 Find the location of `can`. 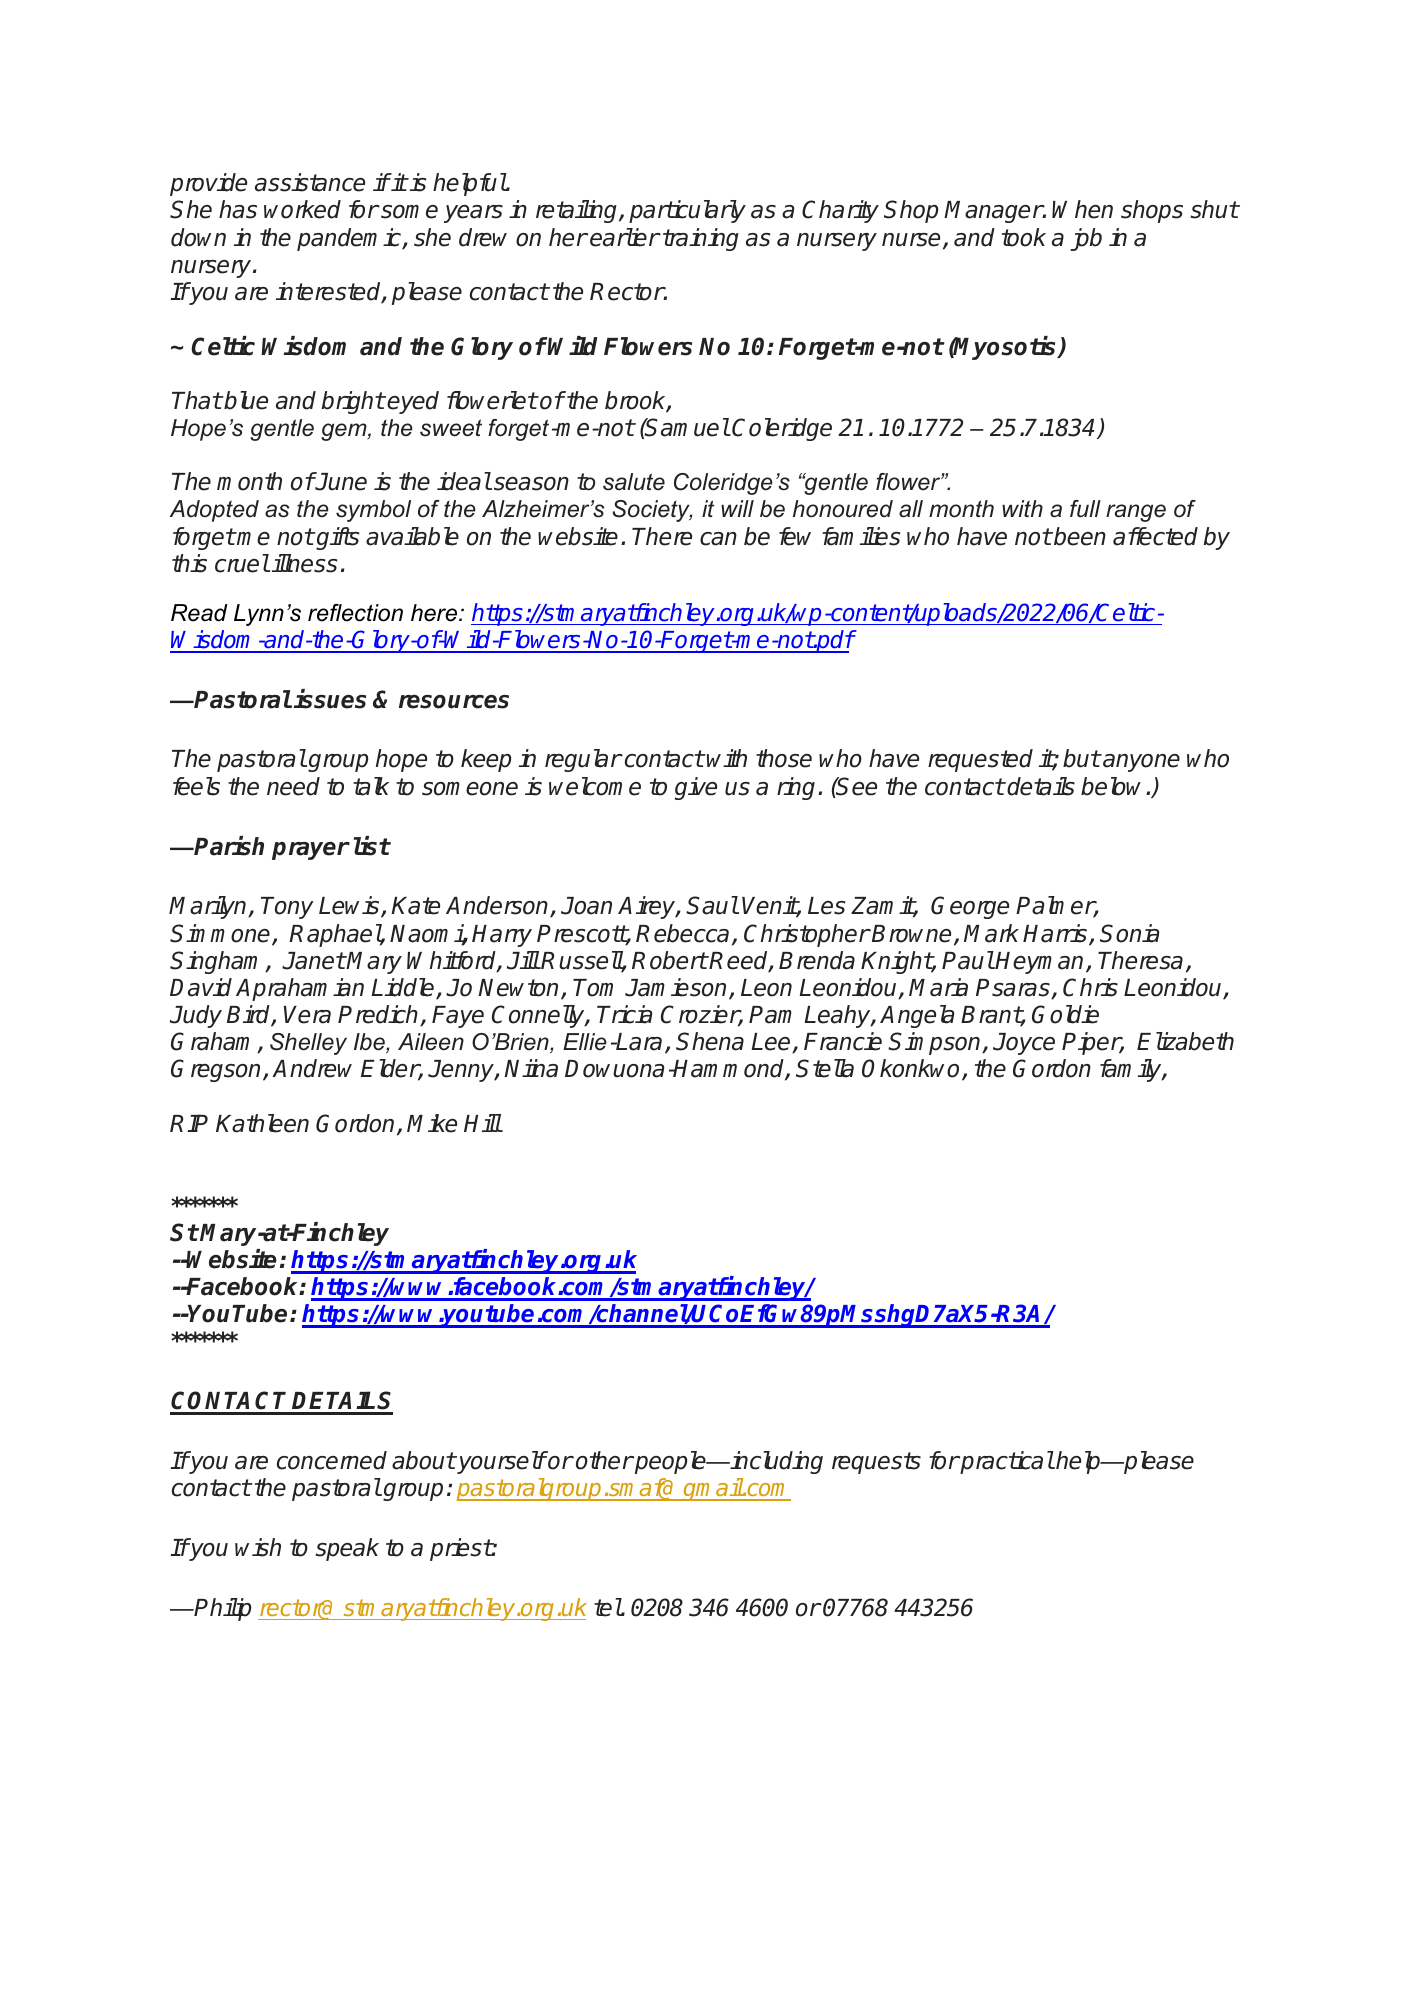

can is located at coordinates (718, 539).
